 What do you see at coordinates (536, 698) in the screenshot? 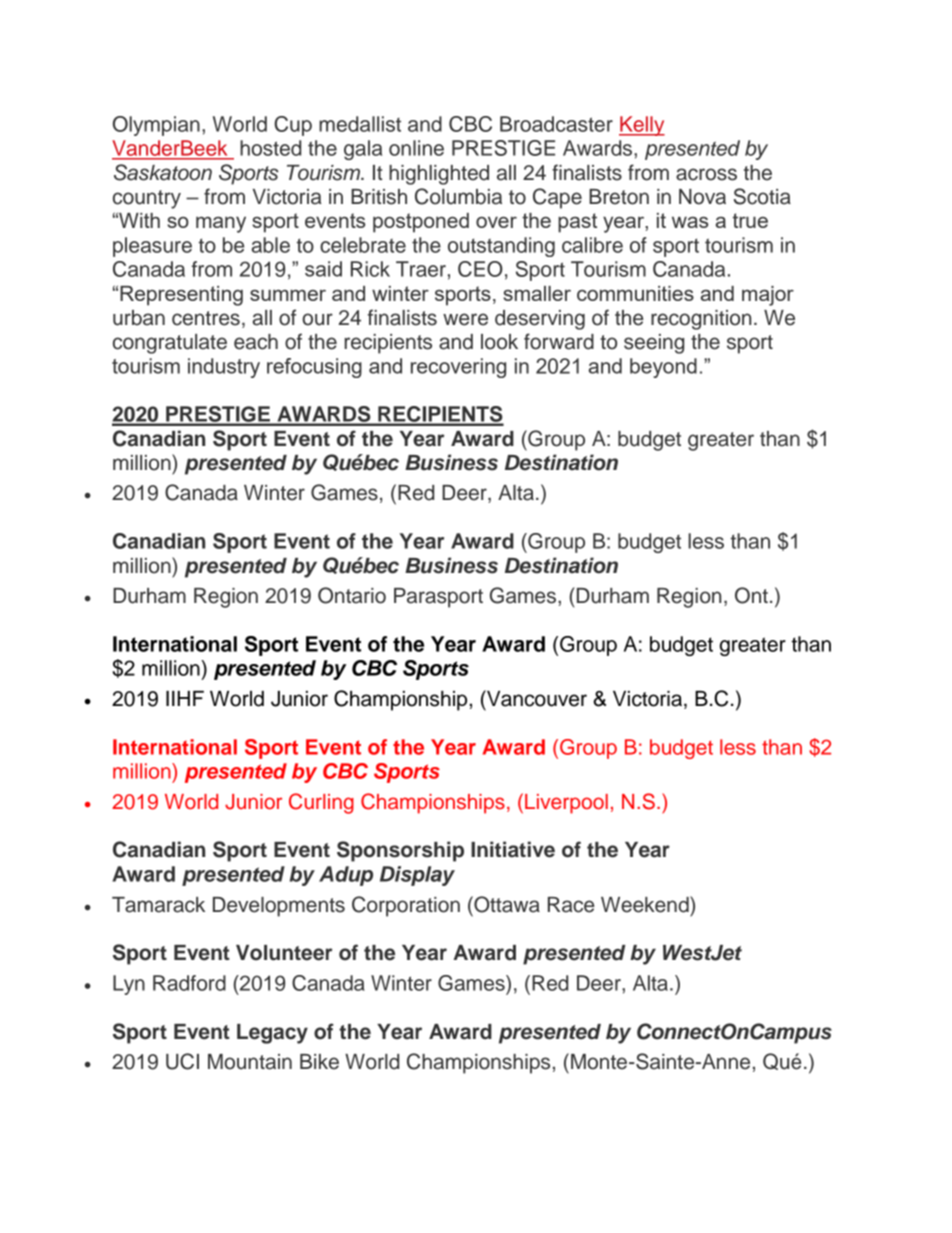
I see `Vancouver` at bounding box center [536, 698].
